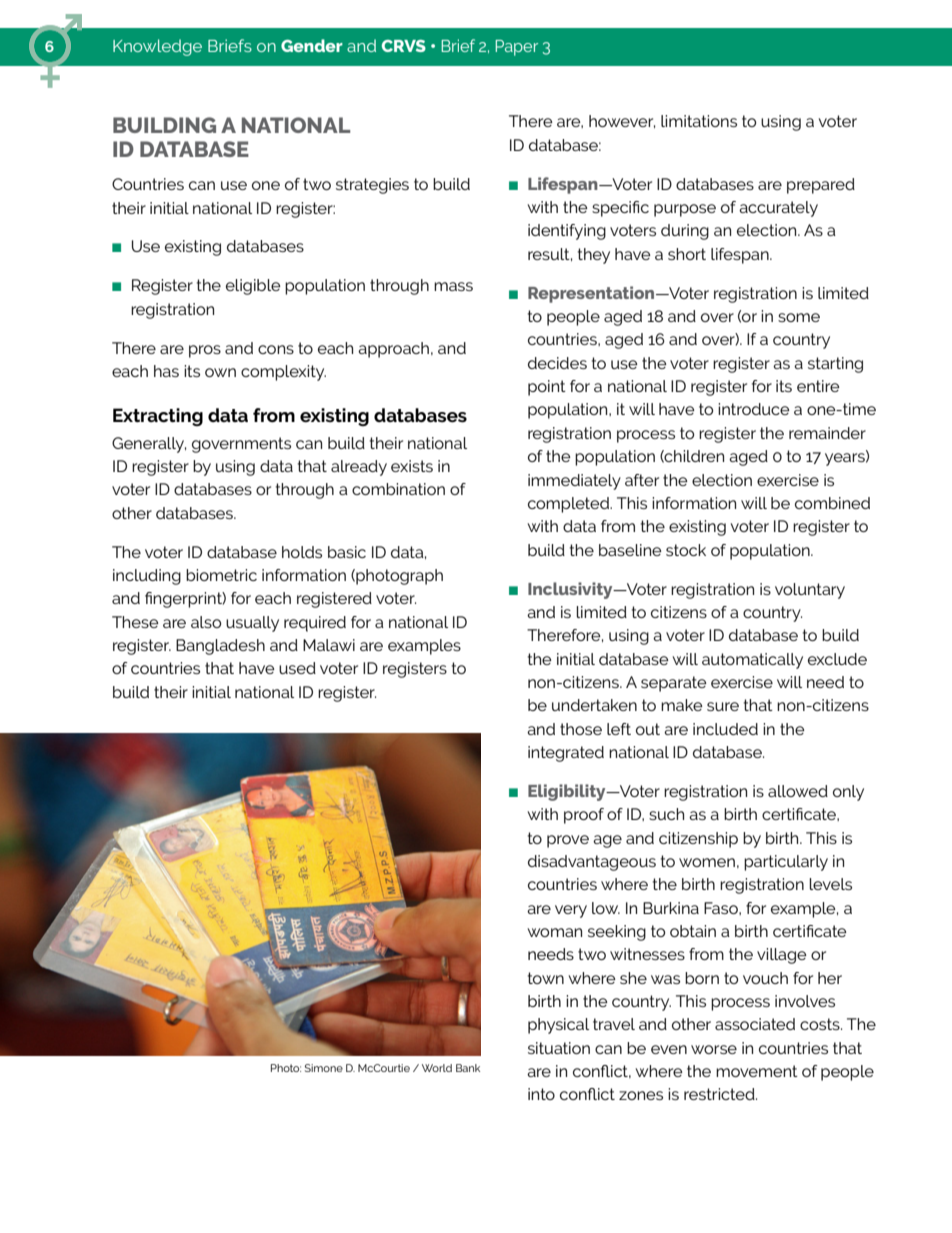 The width and height of the screenshot is (952, 1233). Describe the element at coordinates (516, 48) in the screenshot. I see `Paper` at that location.
